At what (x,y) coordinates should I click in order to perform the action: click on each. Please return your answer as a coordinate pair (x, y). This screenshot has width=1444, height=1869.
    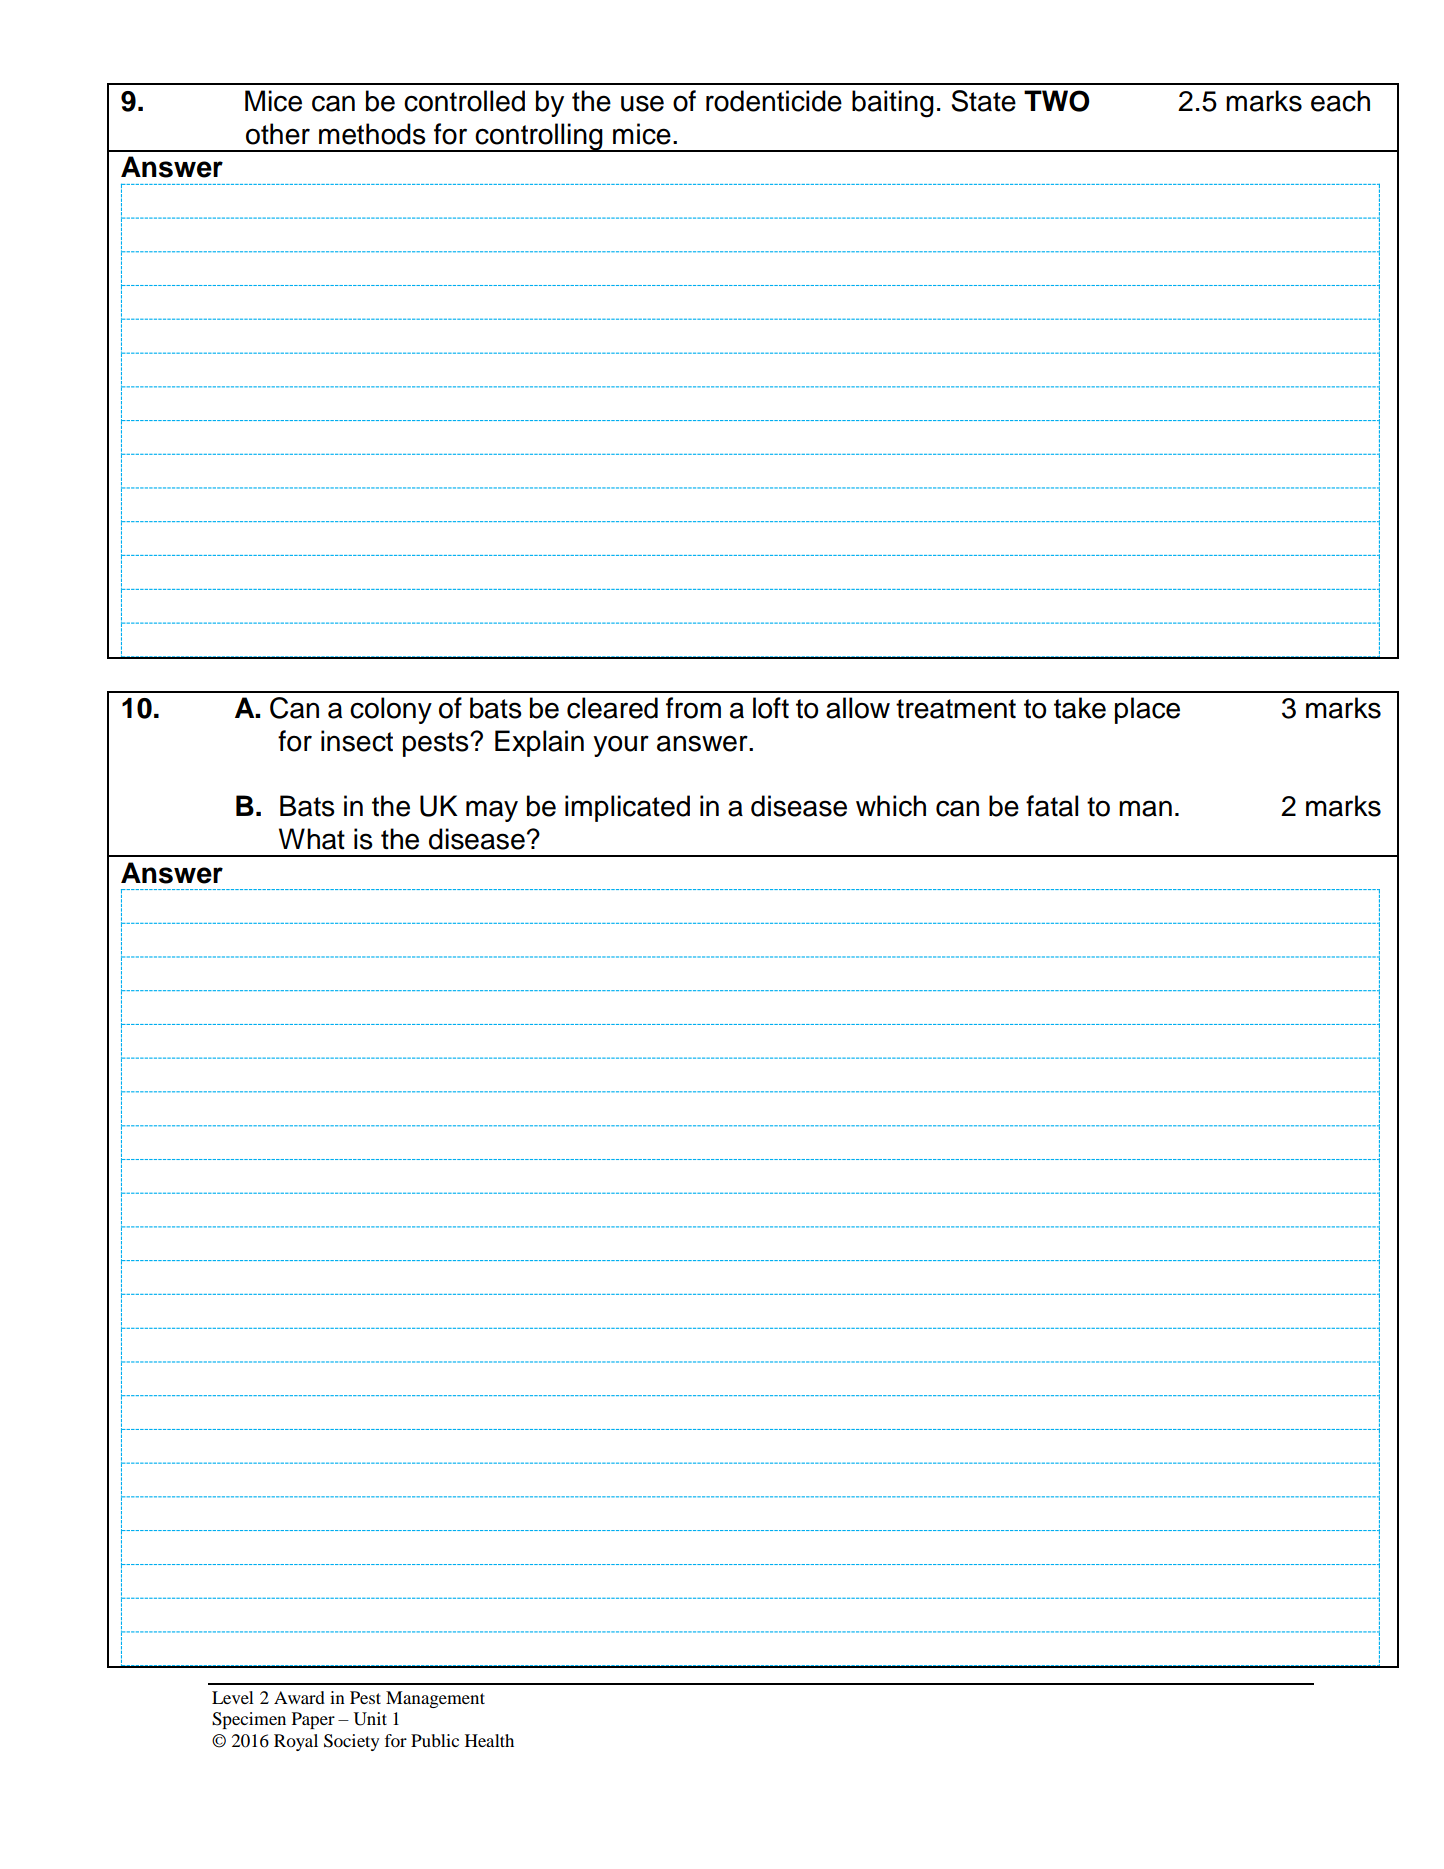
    Looking at the image, I should click on (1340, 101).
